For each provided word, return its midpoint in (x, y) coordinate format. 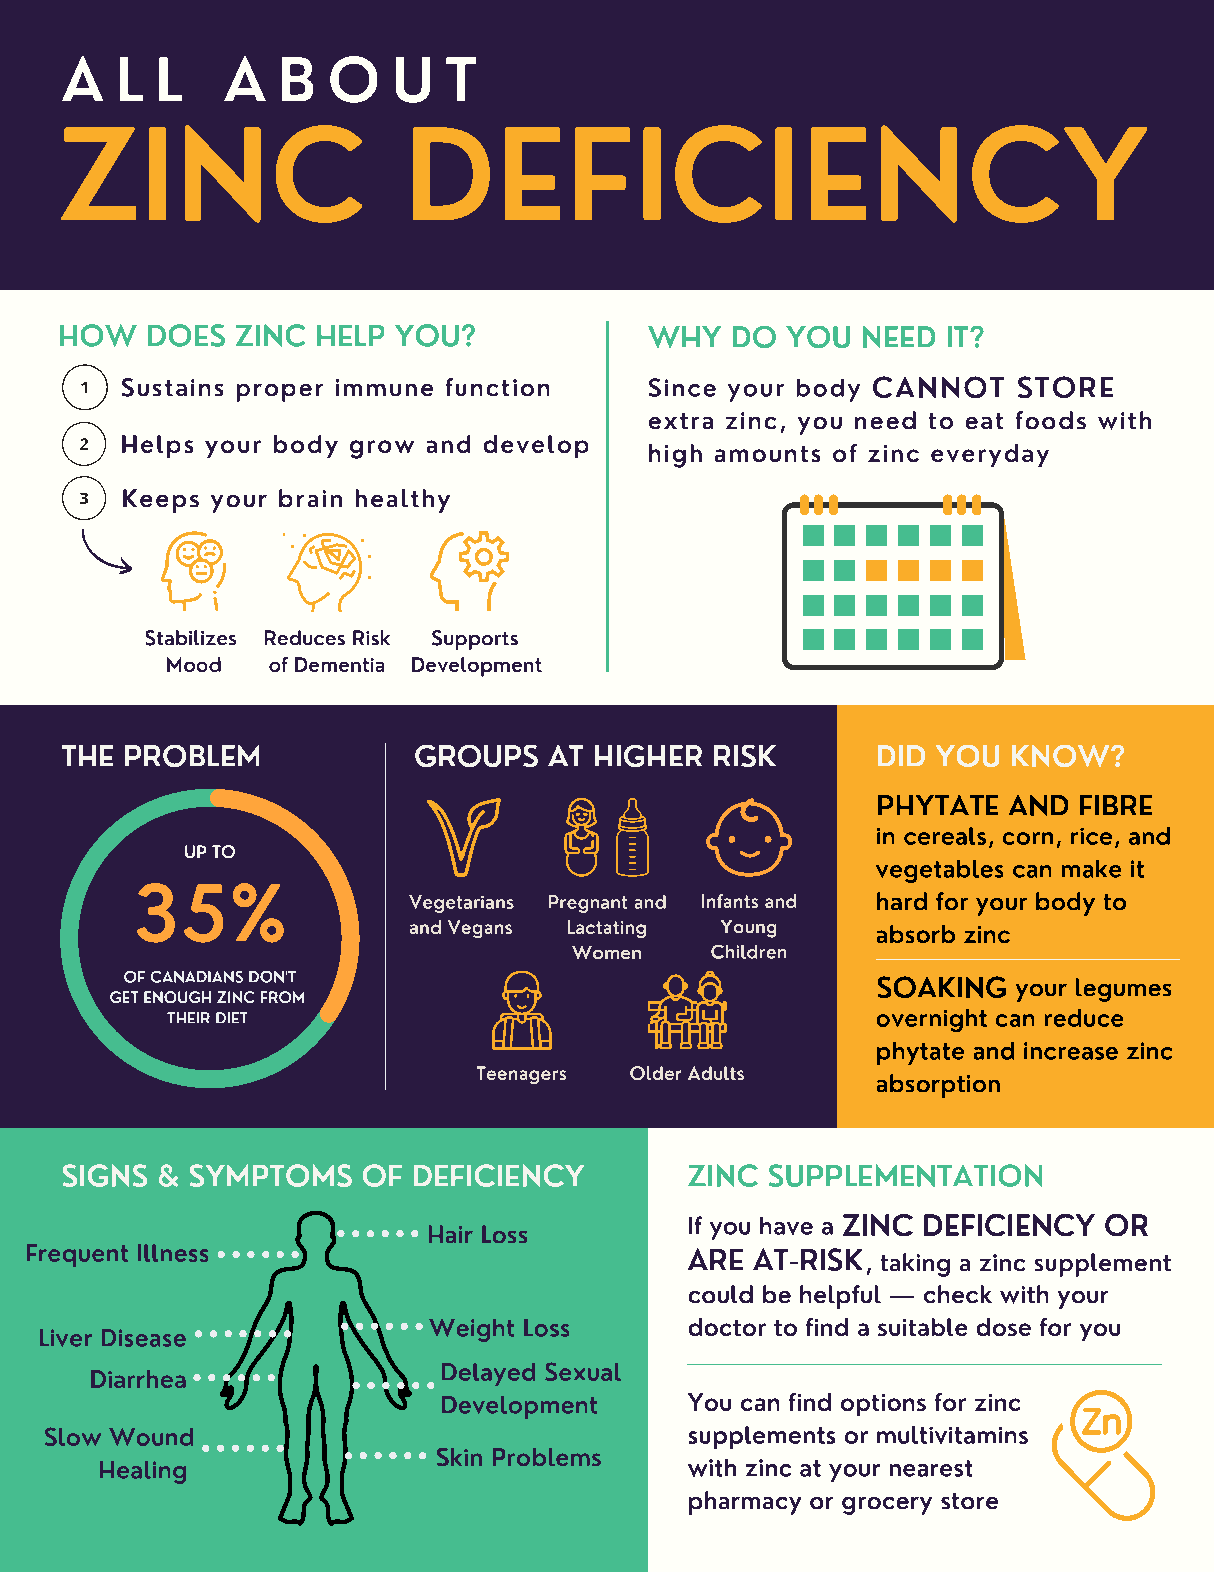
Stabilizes (191, 638)
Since (682, 387)
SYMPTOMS (271, 1175)
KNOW (1062, 756)
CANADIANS (197, 977)
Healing (143, 1472)
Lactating (607, 929)
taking (915, 1265)
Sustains (172, 387)
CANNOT (938, 387)
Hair (451, 1234)
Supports (475, 640)
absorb (916, 934)
